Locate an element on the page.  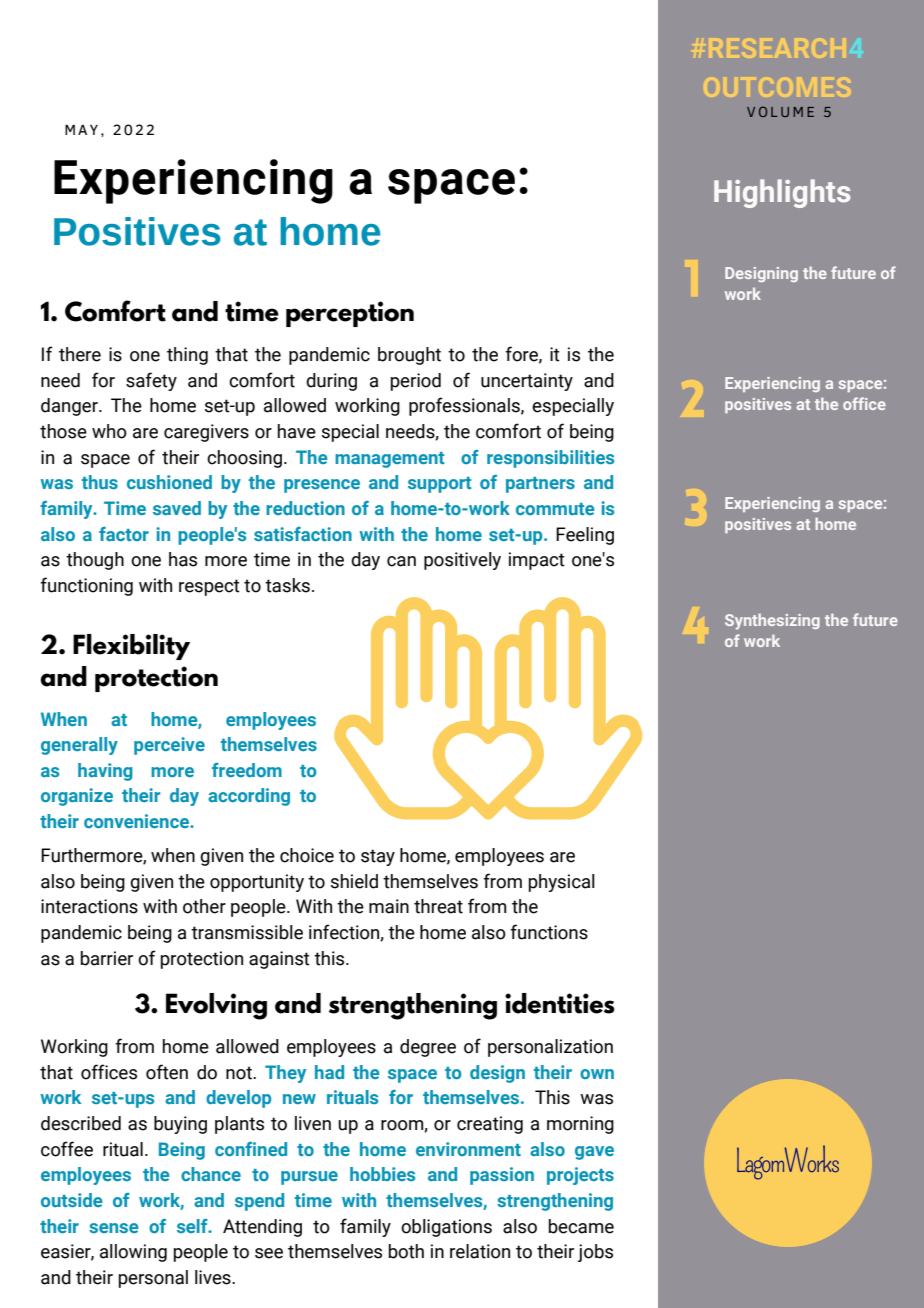
VOLUME is located at coordinates (780, 111).
